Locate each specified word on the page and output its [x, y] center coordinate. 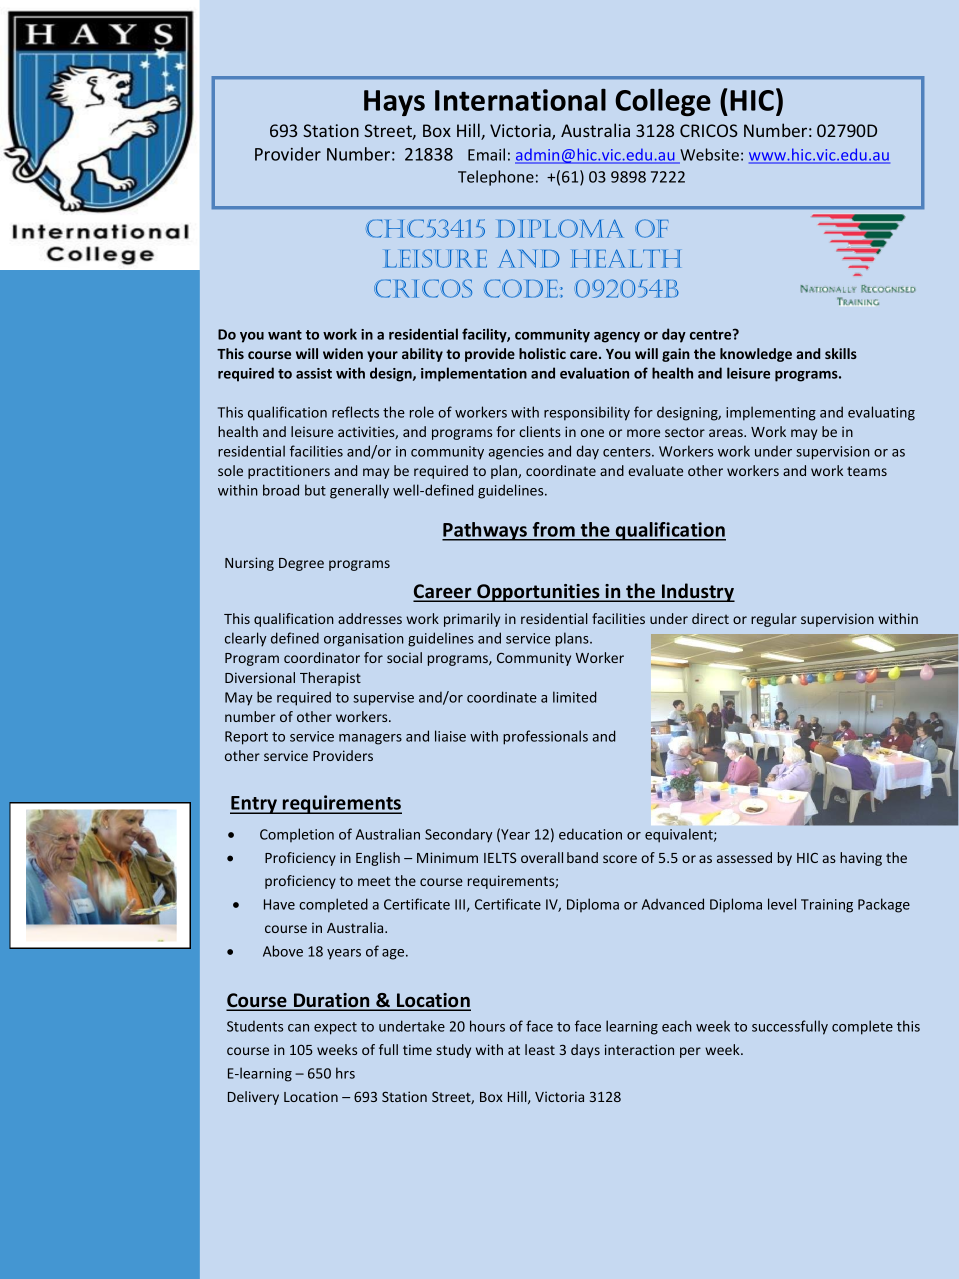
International [520, 99]
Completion [297, 835]
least [540, 1049]
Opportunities [538, 593]
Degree [301, 564]
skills [841, 353]
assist [314, 373]
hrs [345, 1073]
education [590, 834]
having [861, 859]
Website [708, 155]
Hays [394, 103]
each [677, 1026]
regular [774, 620]
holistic [542, 353]
